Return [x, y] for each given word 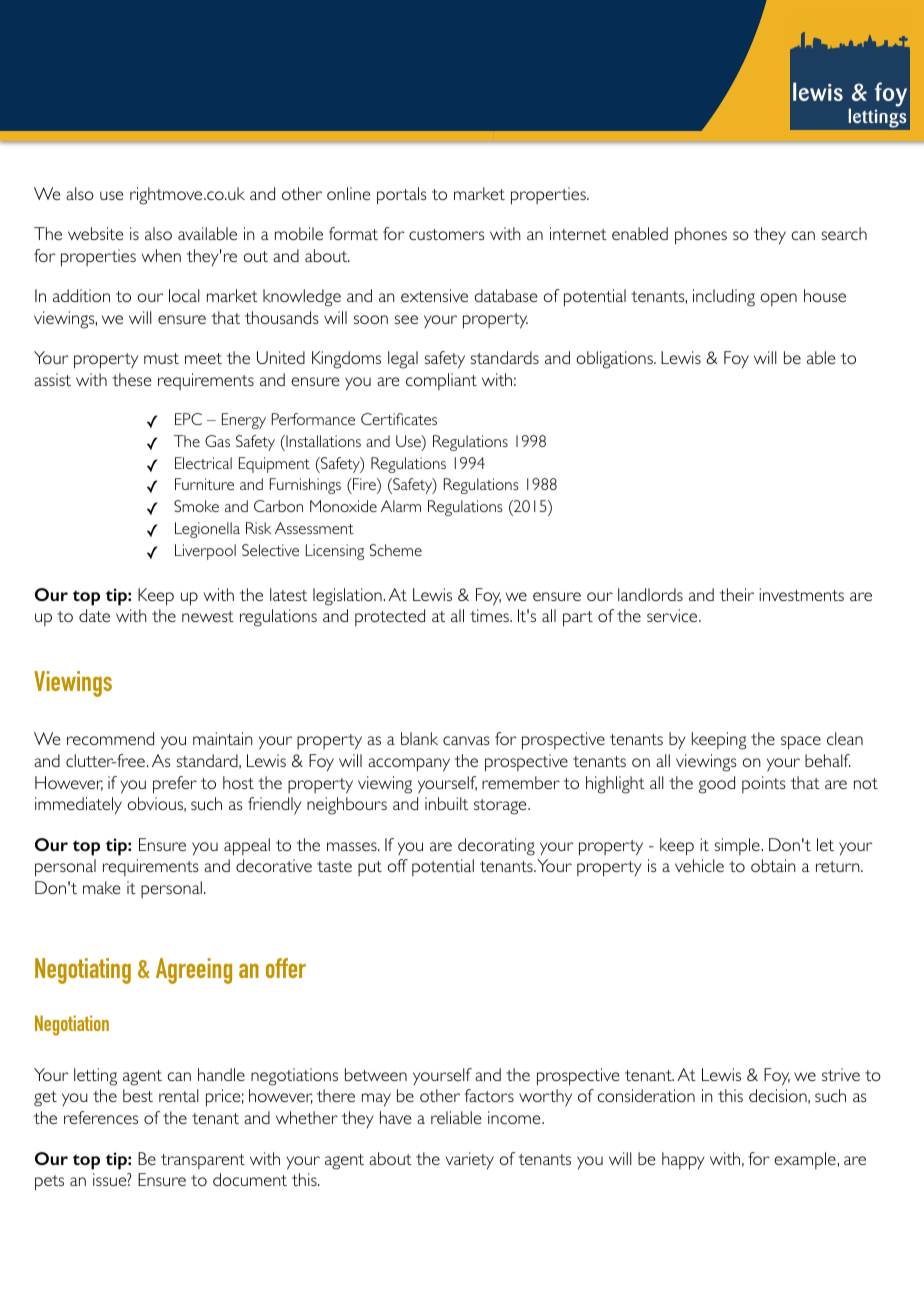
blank [419, 738]
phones [701, 236]
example [806, 1160]
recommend [110, 738]
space [801, 743]
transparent [203, 1161]
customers [447, 234]
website [95, 233]
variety [470, 1161]
